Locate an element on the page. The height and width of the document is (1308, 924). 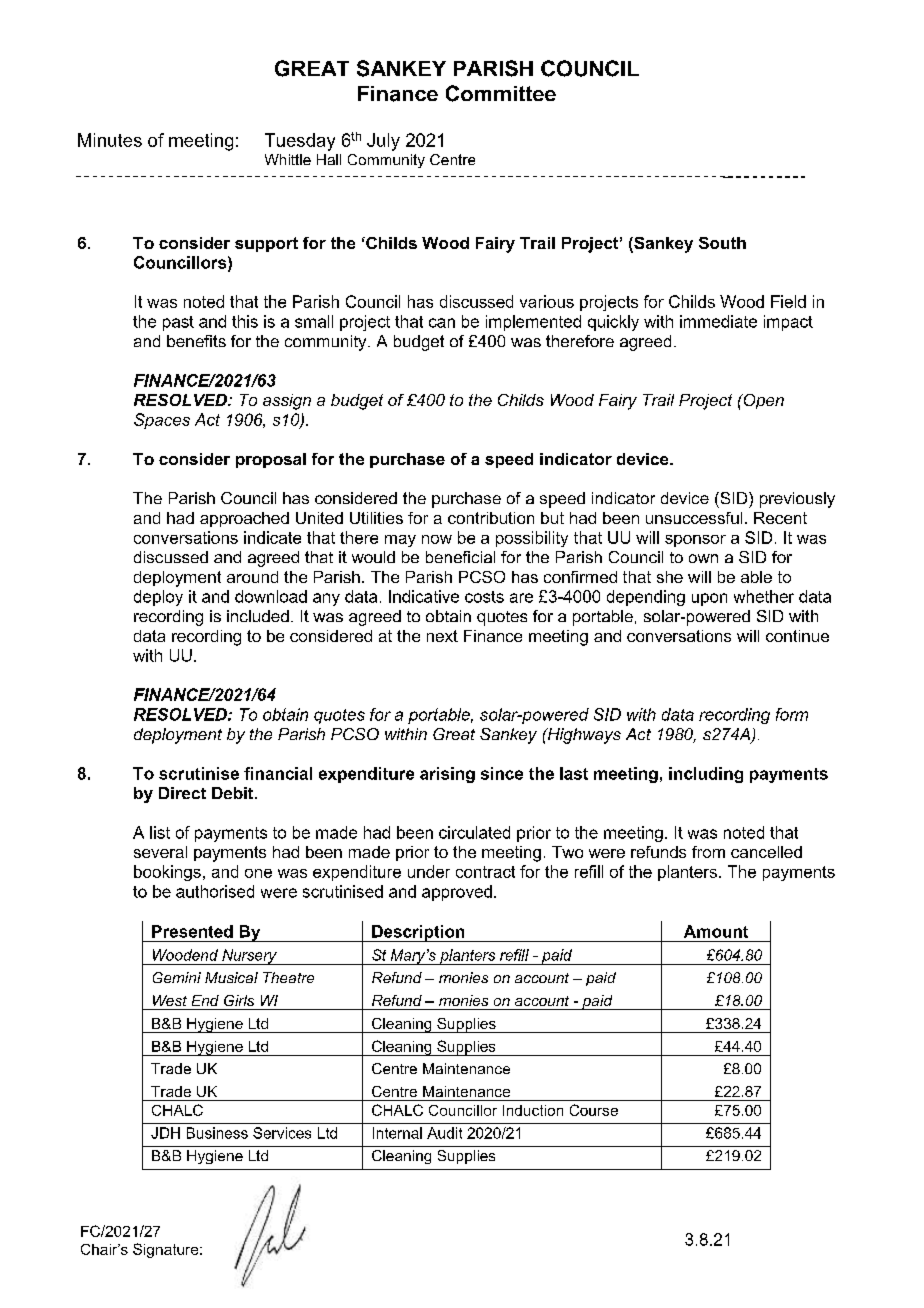
Business is located at coordinates (217, 1133).
